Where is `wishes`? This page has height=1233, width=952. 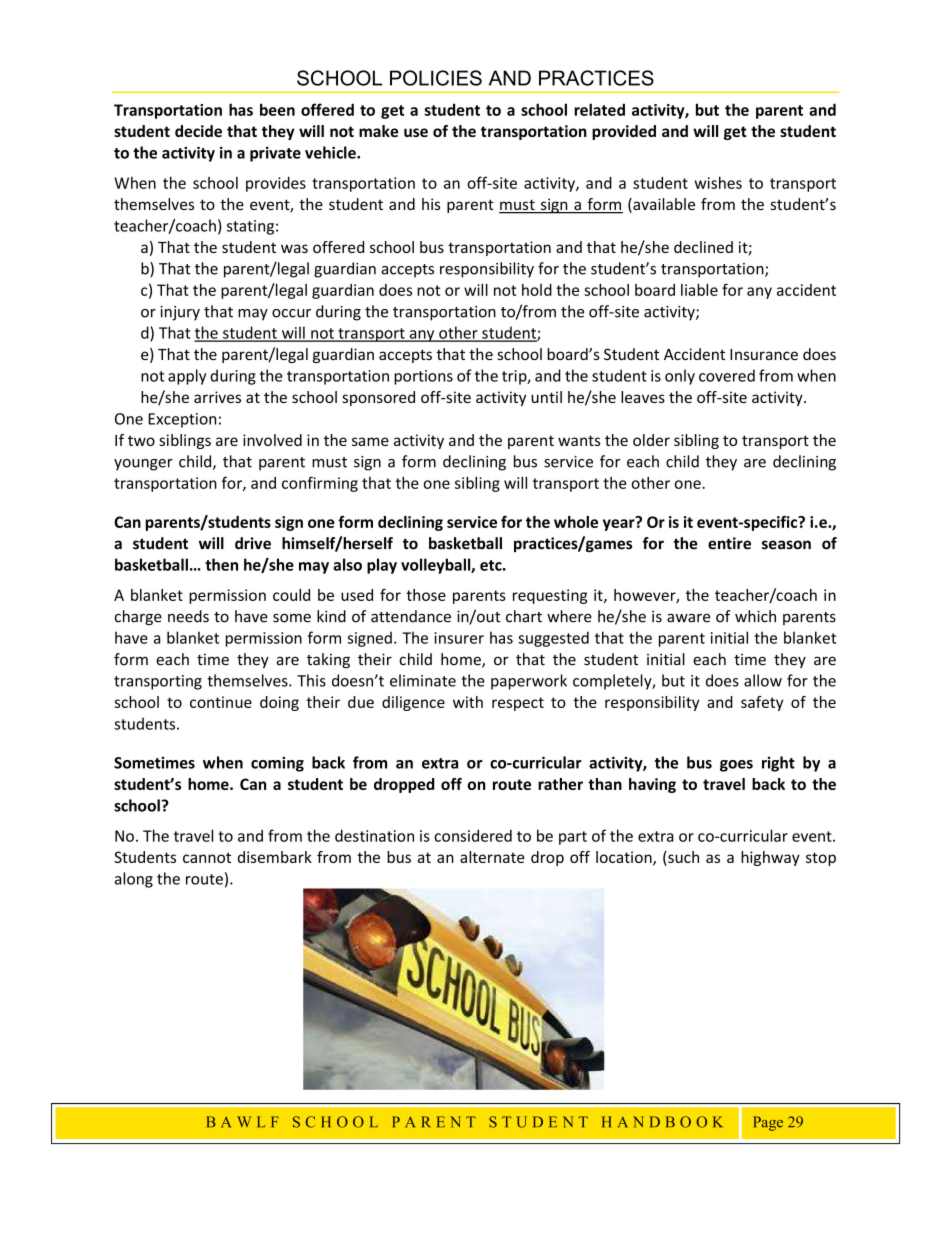
wishes is located at coordinates (718, 182).
